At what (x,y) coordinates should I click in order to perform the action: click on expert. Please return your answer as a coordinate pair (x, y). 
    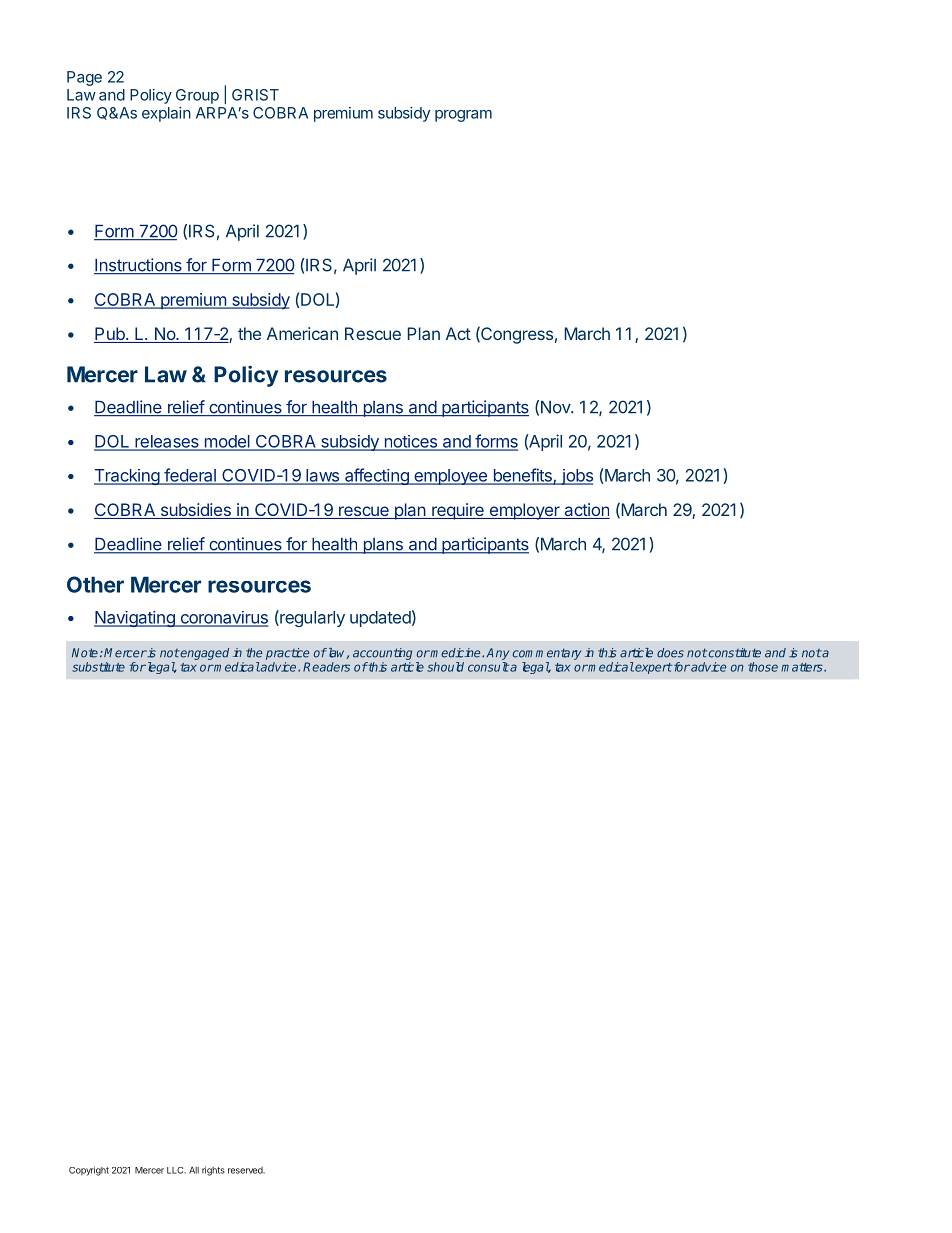
    Looking at the image, I should click on (652, 668).
